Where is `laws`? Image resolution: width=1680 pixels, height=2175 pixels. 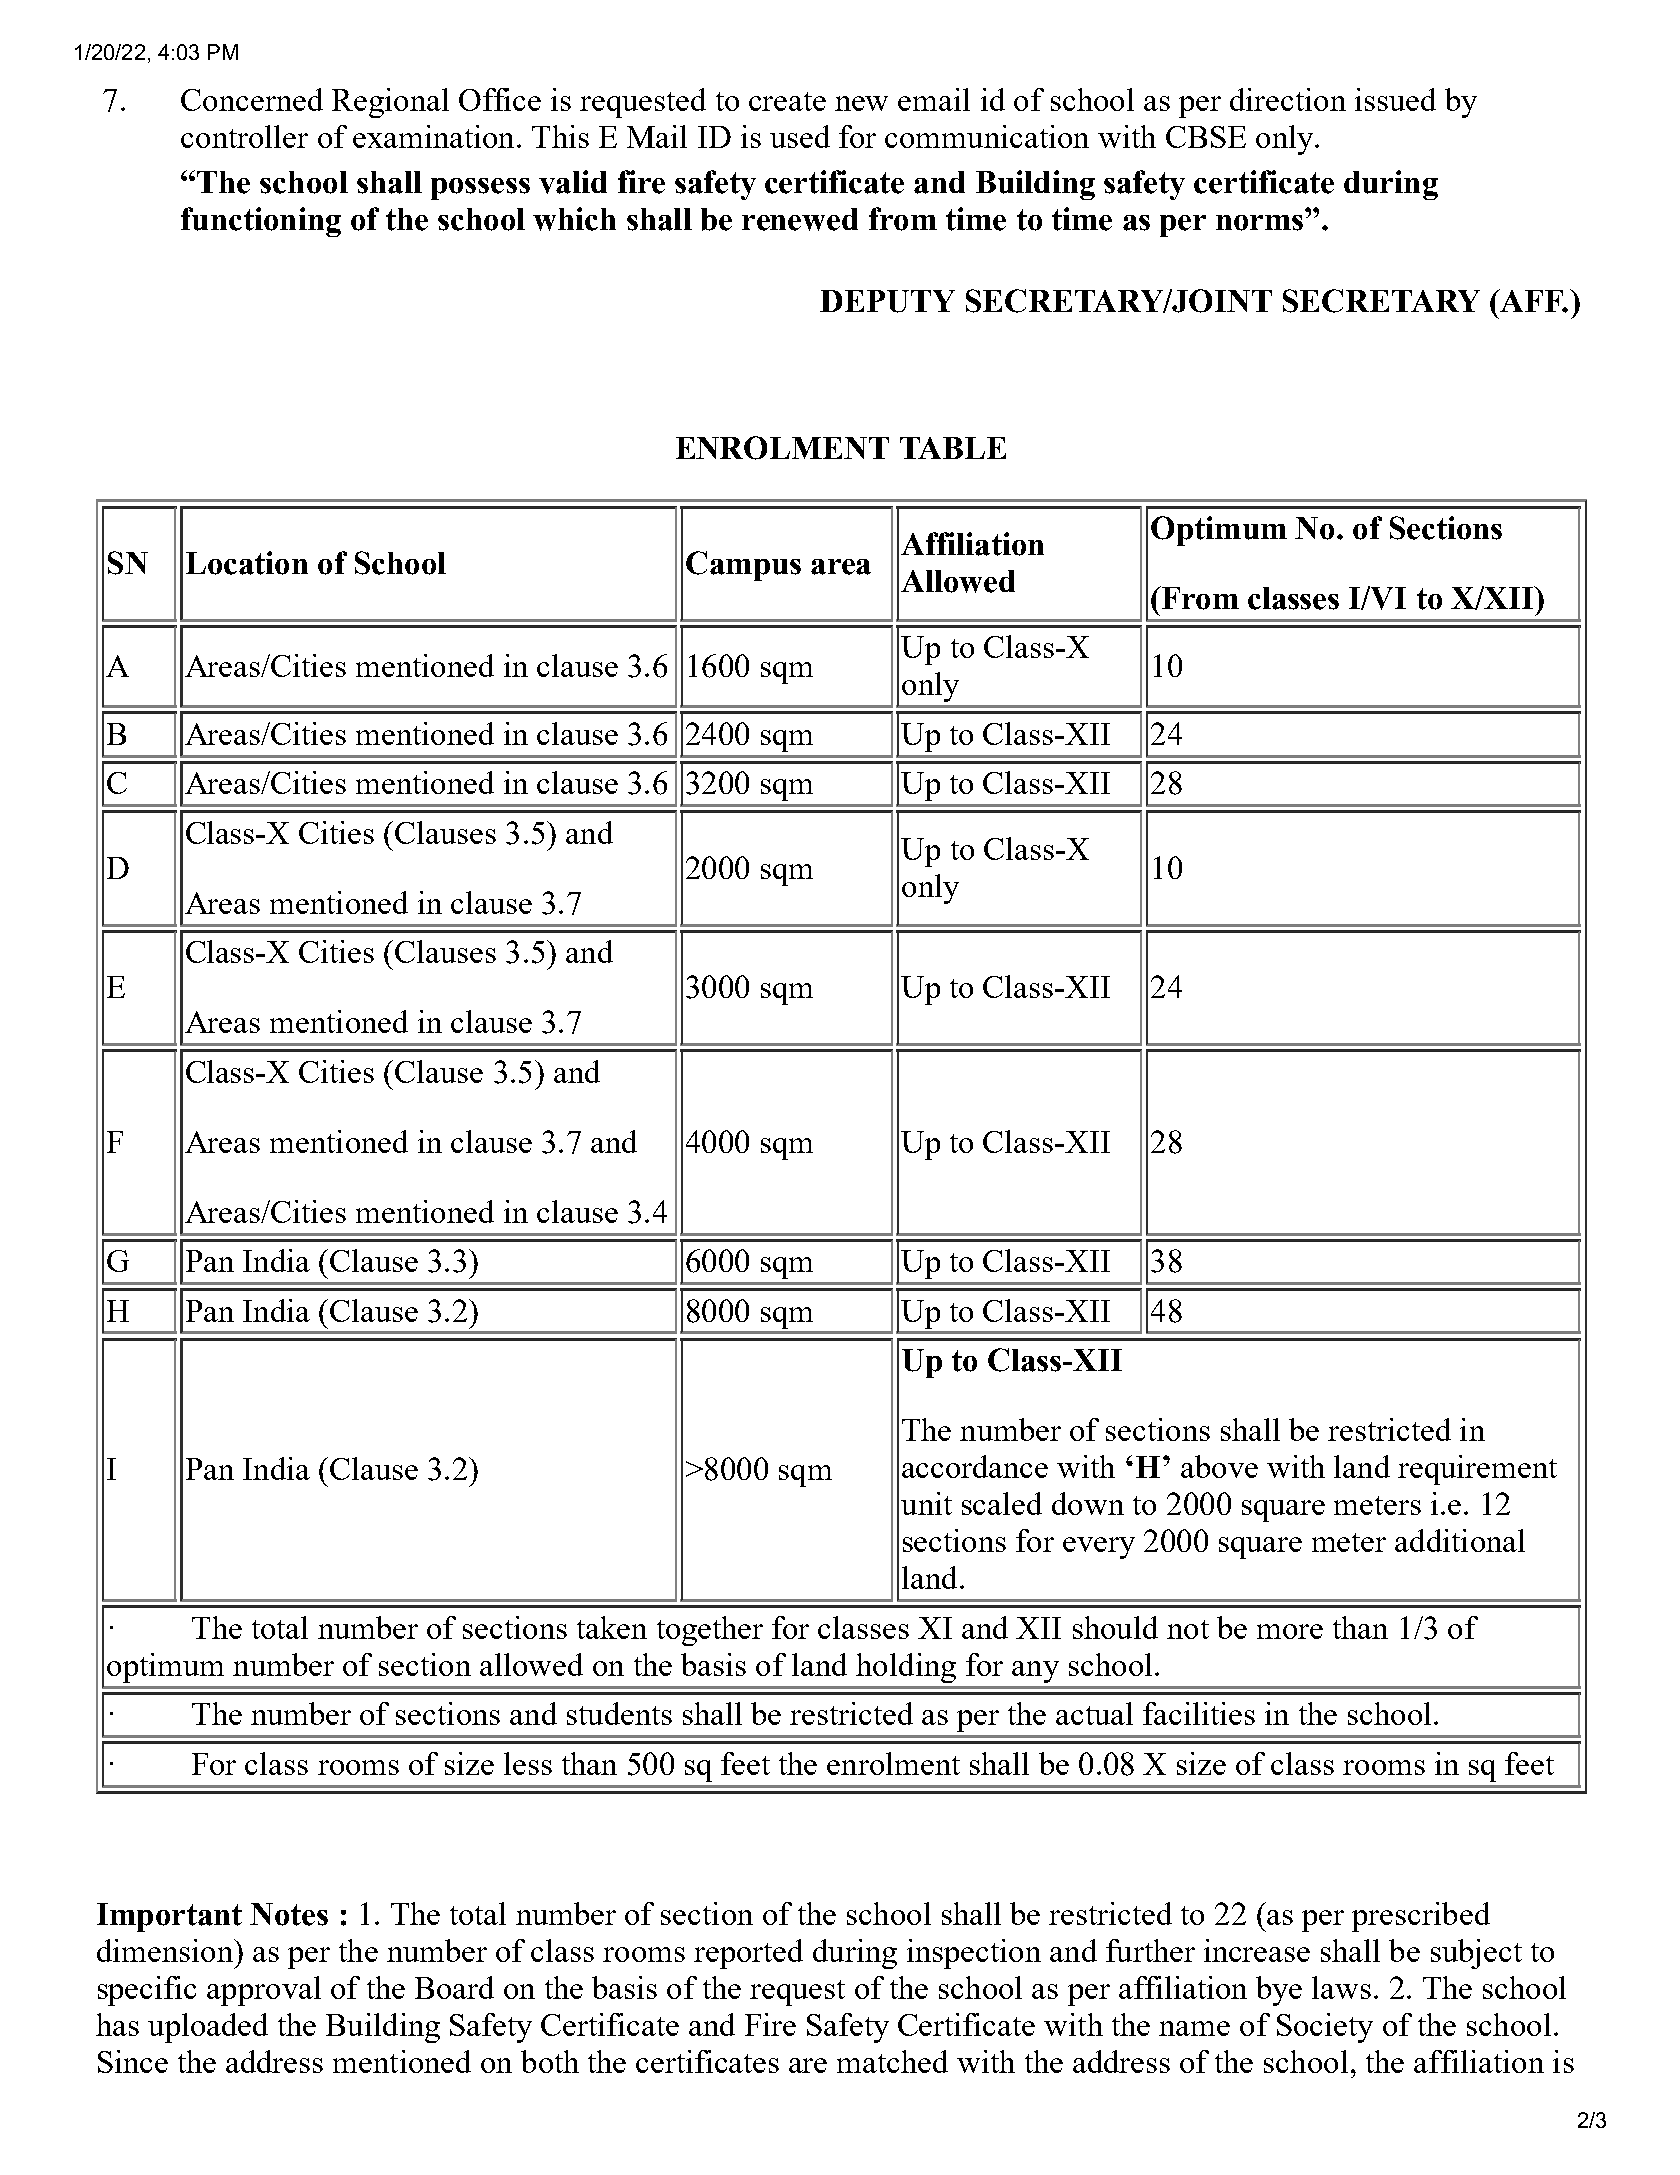 laws is located at coordinates (1341, 1987).
